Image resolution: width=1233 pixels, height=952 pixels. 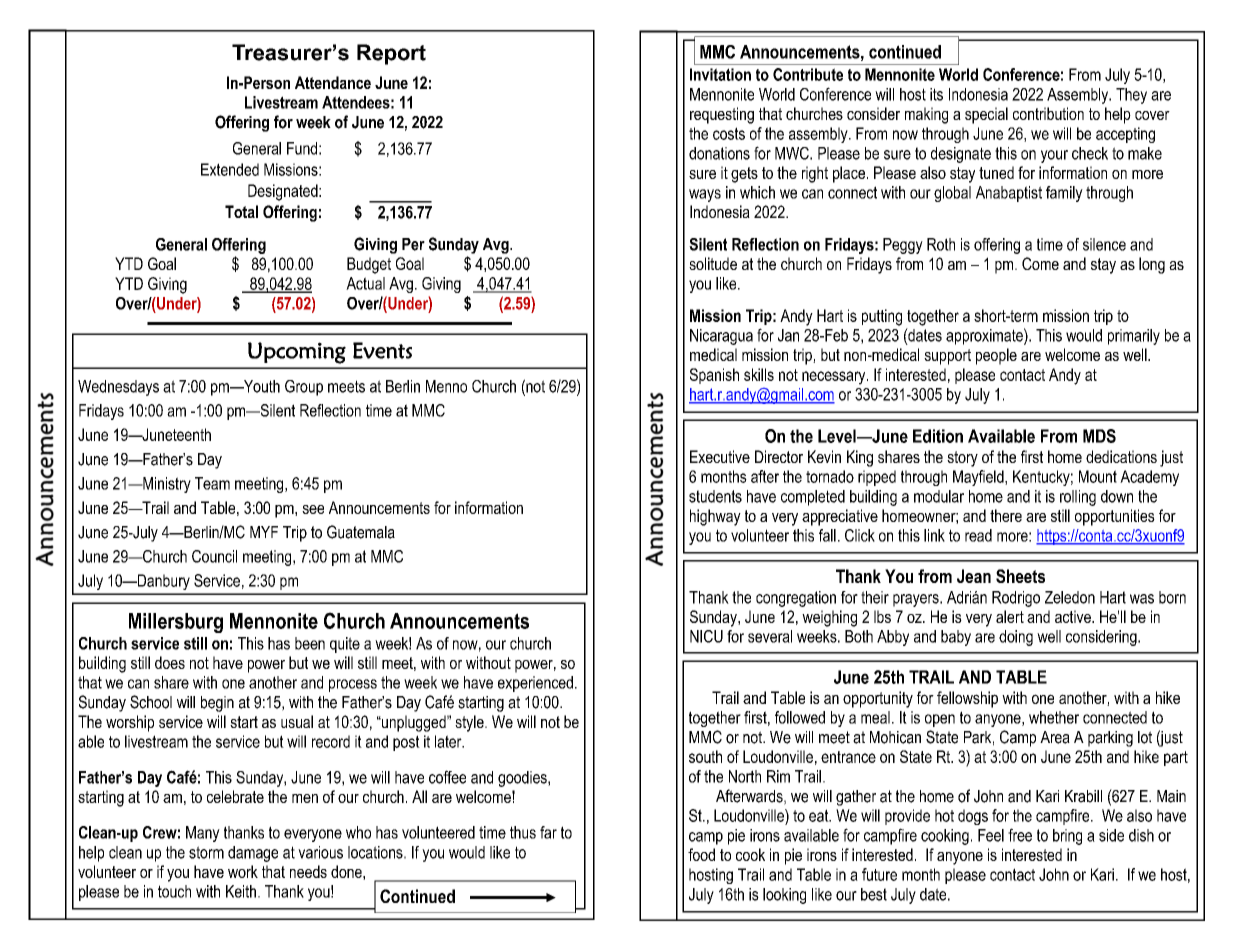 What do you see at coordinates (721, 337) in the image?
I see `Nicaragua` at bounding box center [721, 337].
